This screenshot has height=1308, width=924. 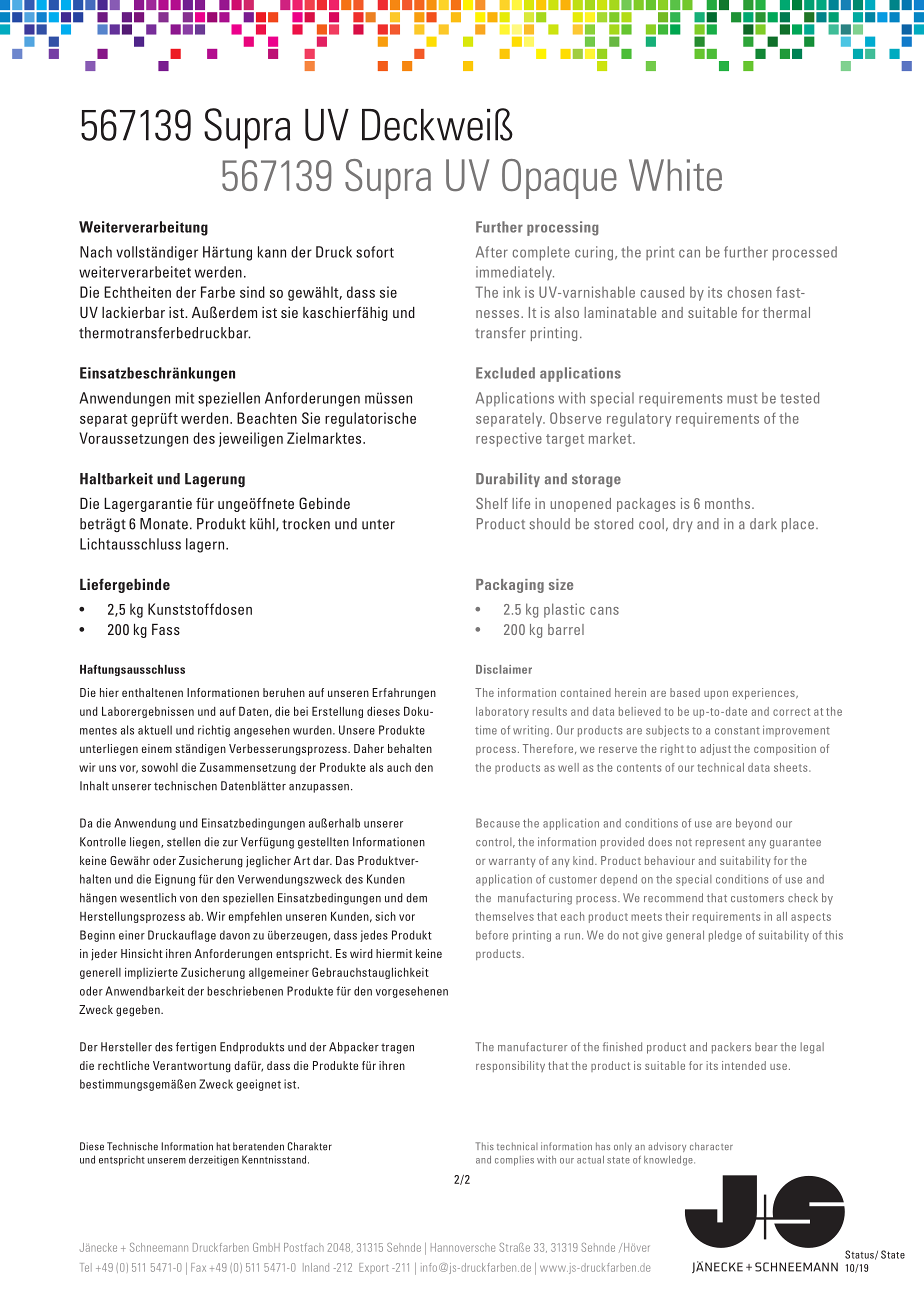 What do you see at coordinates (96, 252) in the screenshot?
I see `Nach` at bounding box center [96, 252].
